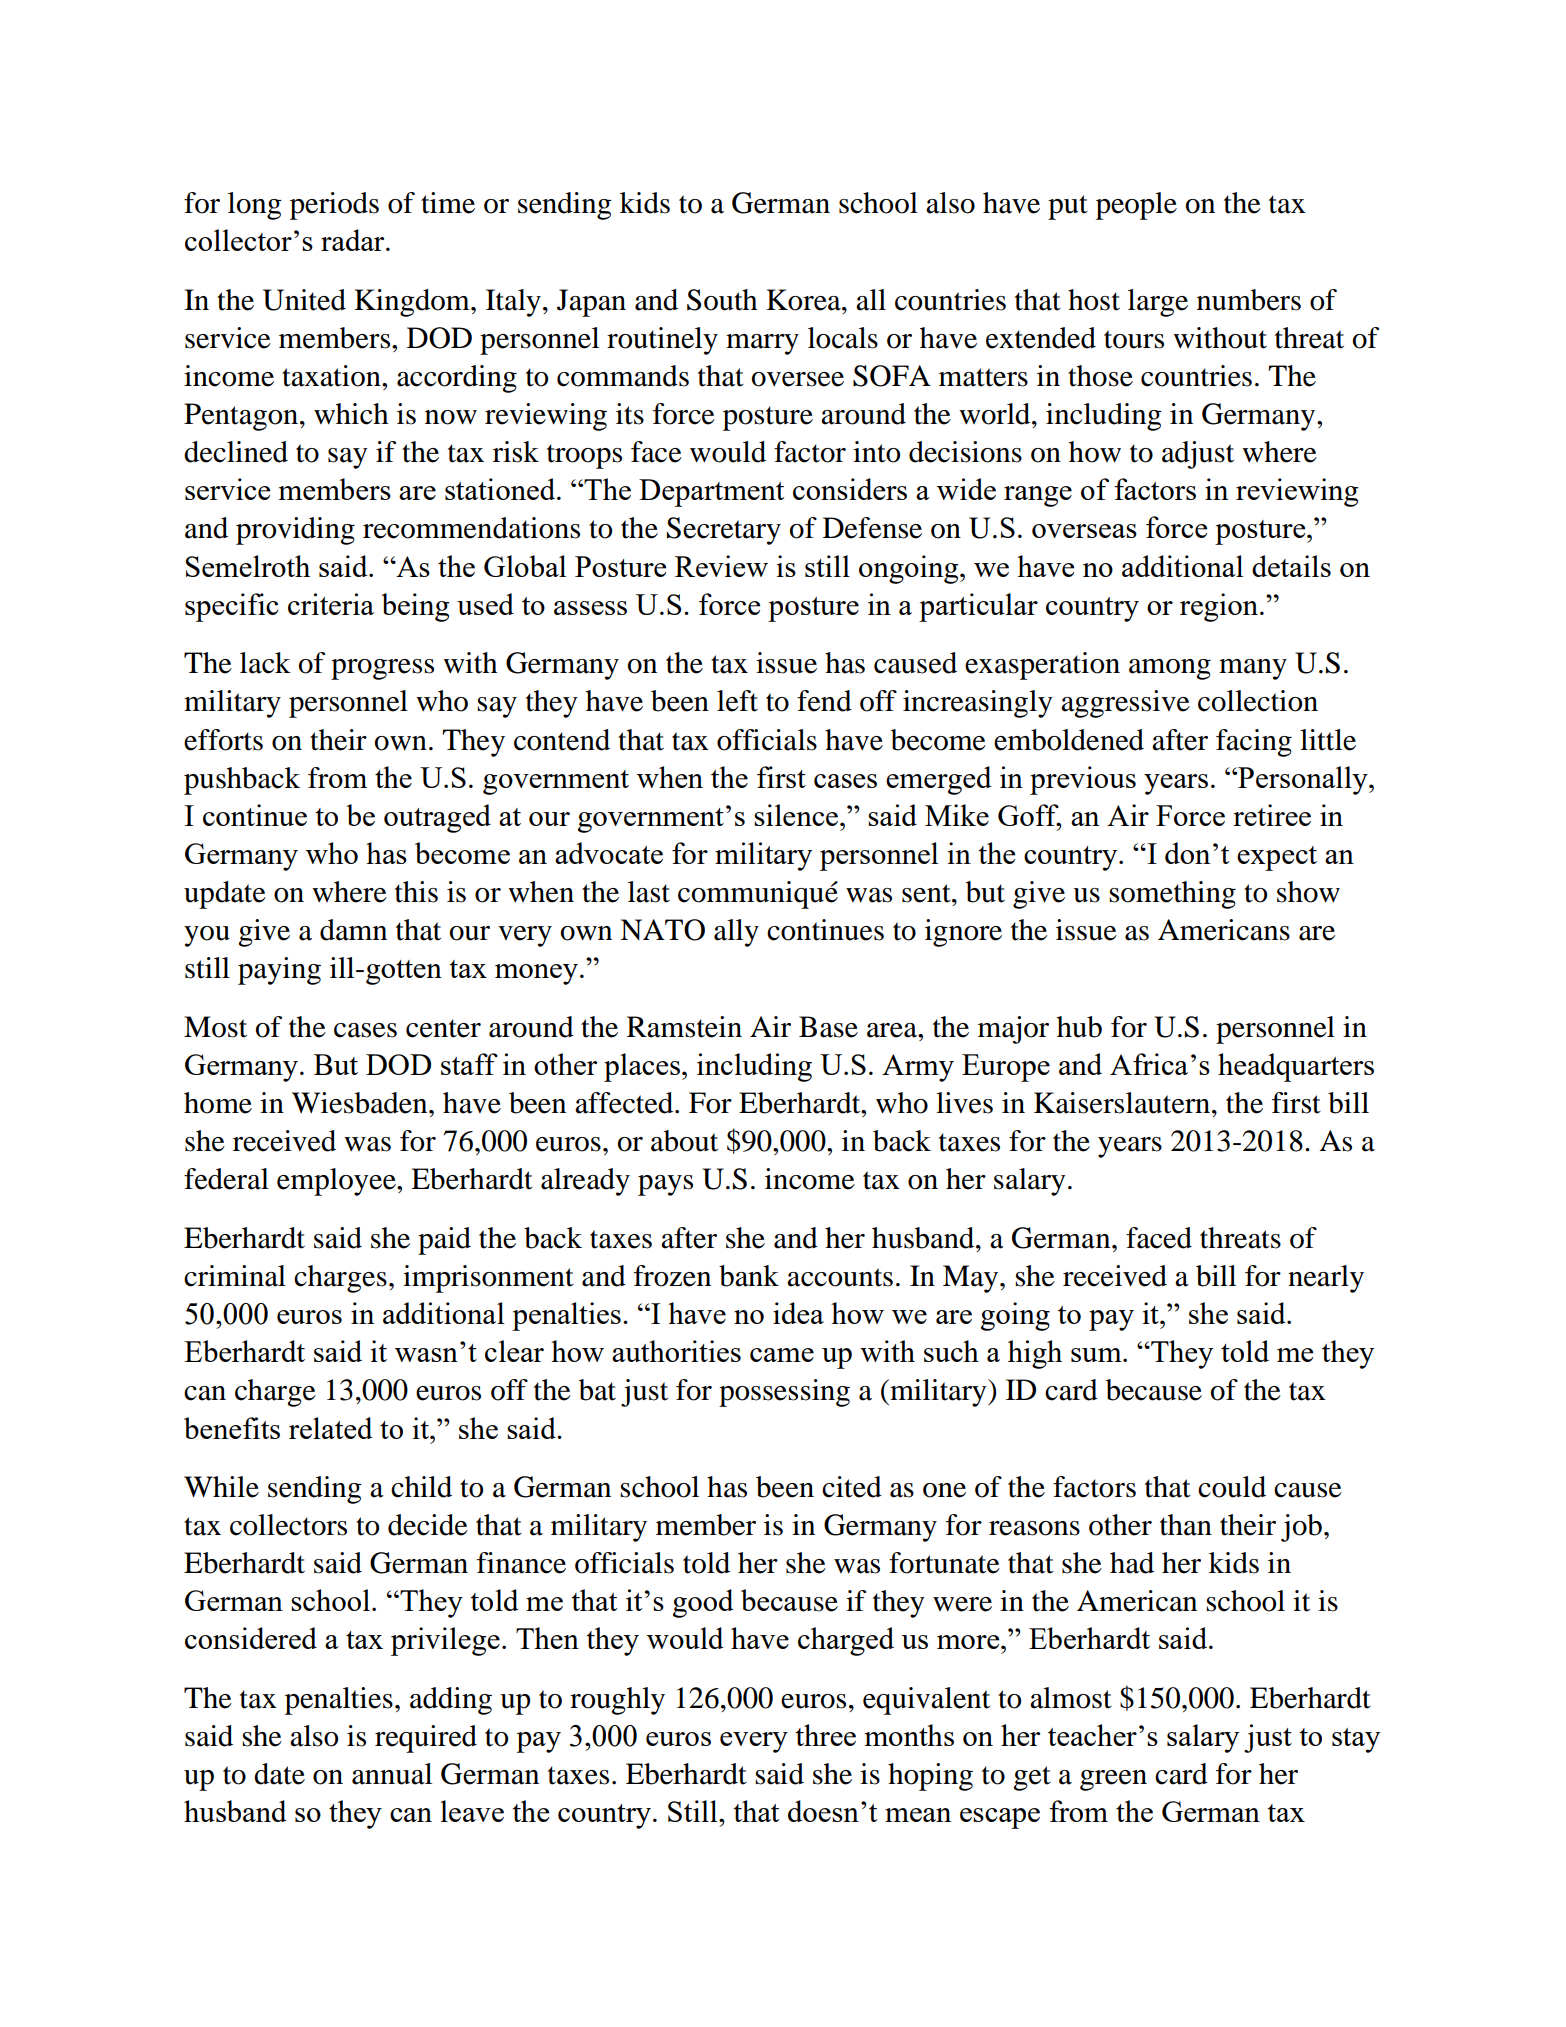 This screenshot has height=2027, width=1566. Describe the element at coordinates (825, 1735) in the screenshot. I see `three` at that location.
